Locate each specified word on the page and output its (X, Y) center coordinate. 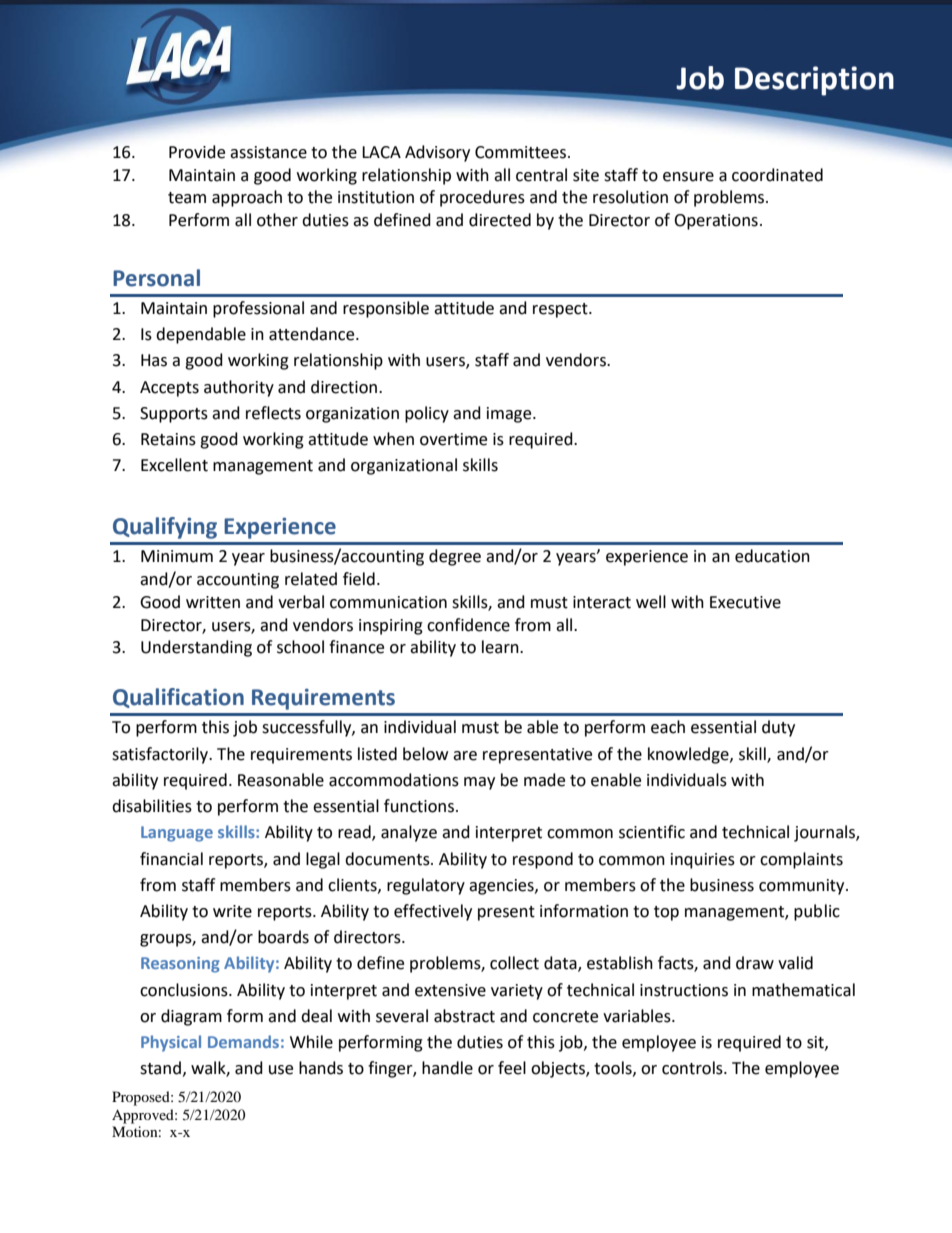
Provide (197, 152)
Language (177, 834)
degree (455, 557)
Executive (745, 602)
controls (693, 1068)
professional (258, 309)
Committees (522, 152)
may (479, 783)
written (213, 602)
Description (814, 81)
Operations (716, 222)
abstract (464, 1016)
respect (561, 310)
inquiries (703, 861)
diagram (191, 1017)
